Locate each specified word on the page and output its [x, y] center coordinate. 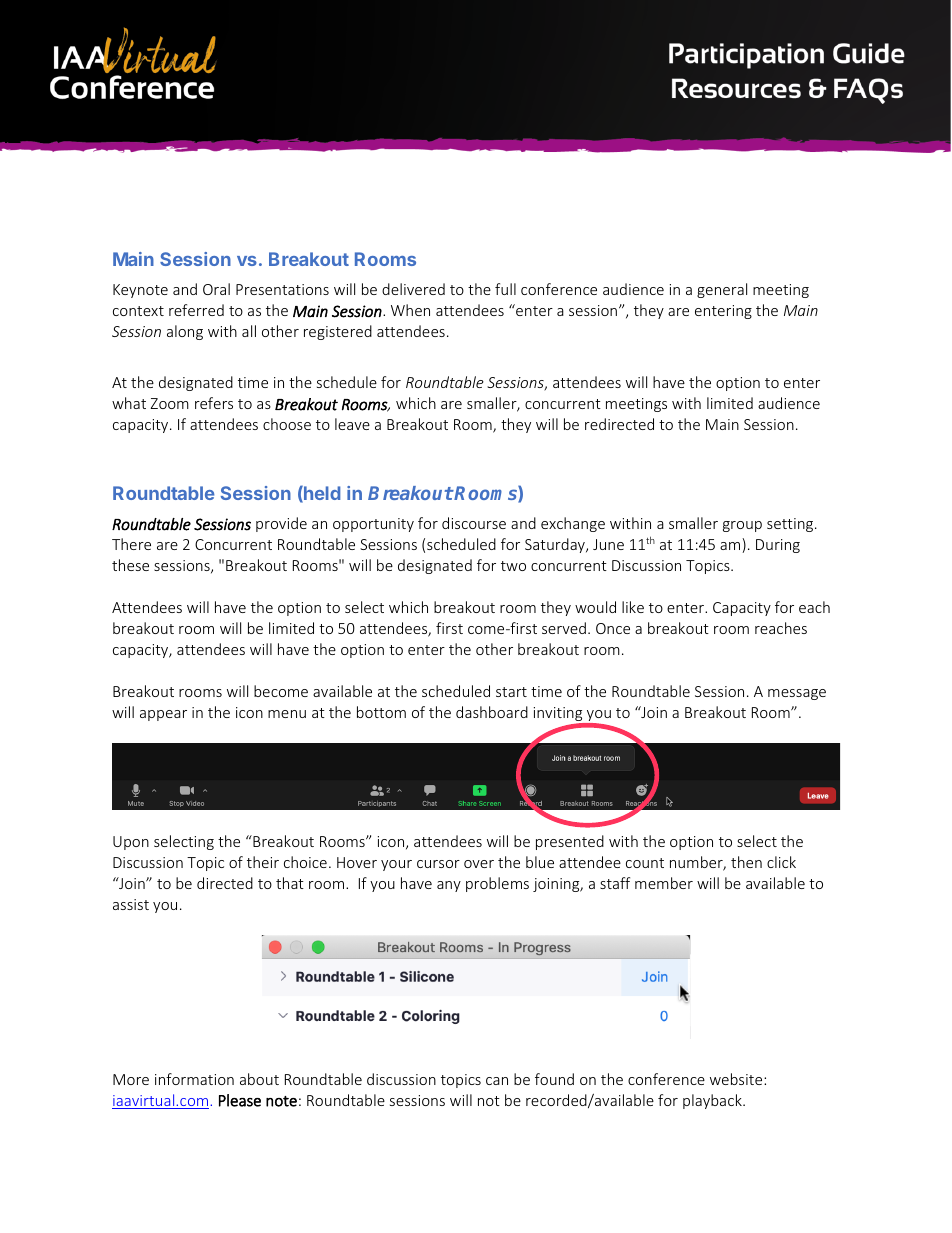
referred [196, 310]
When [410, 310]
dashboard [492, 712]
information [194, 1079]
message [797, 694]
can [497, 1081]
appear [163, 715]
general [722, 290]
